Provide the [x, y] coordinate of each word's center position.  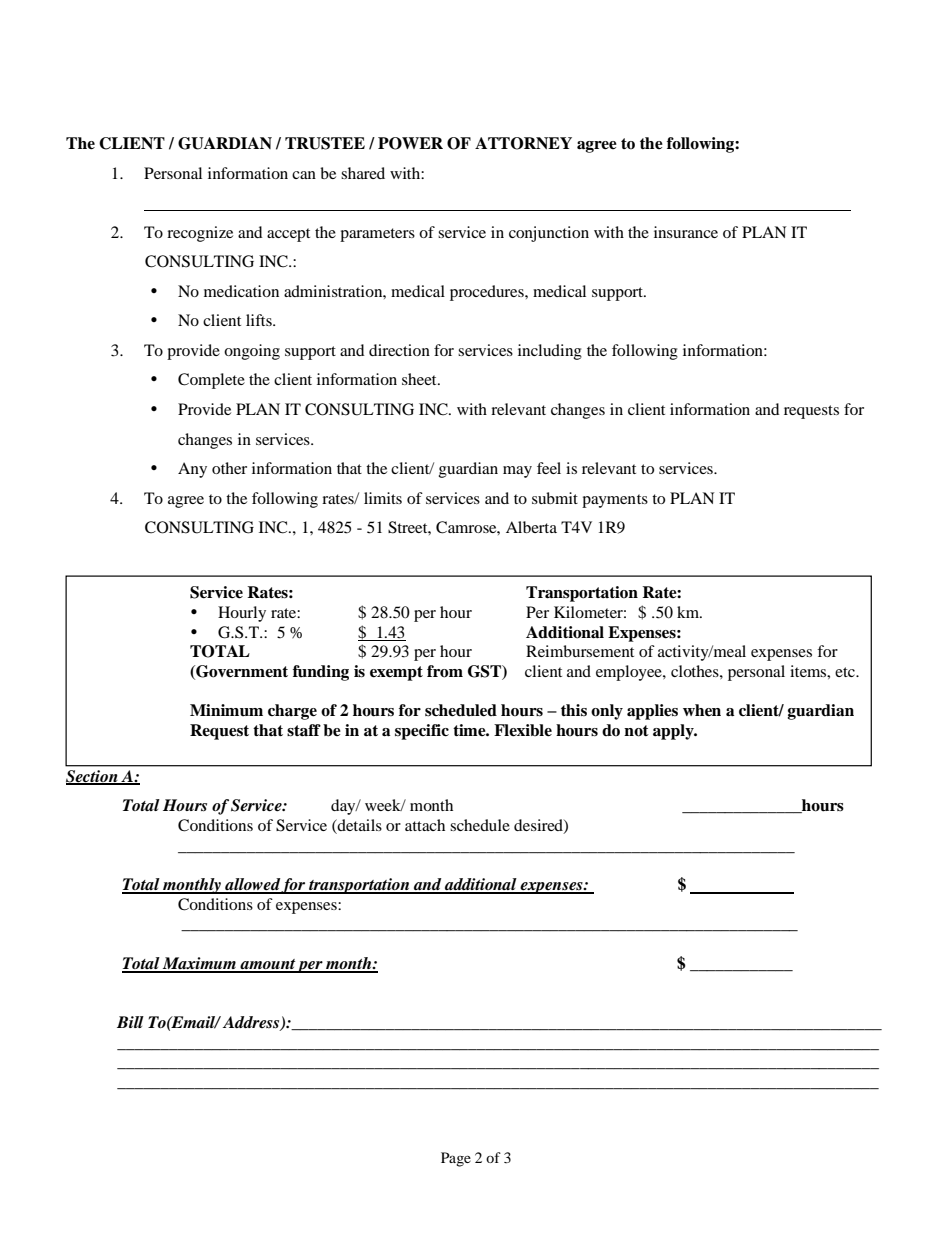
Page [456, 1159]
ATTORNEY [523, 143]
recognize [200, 234]
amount [267, 965]
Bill [130, 1022]
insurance [686, 232]
